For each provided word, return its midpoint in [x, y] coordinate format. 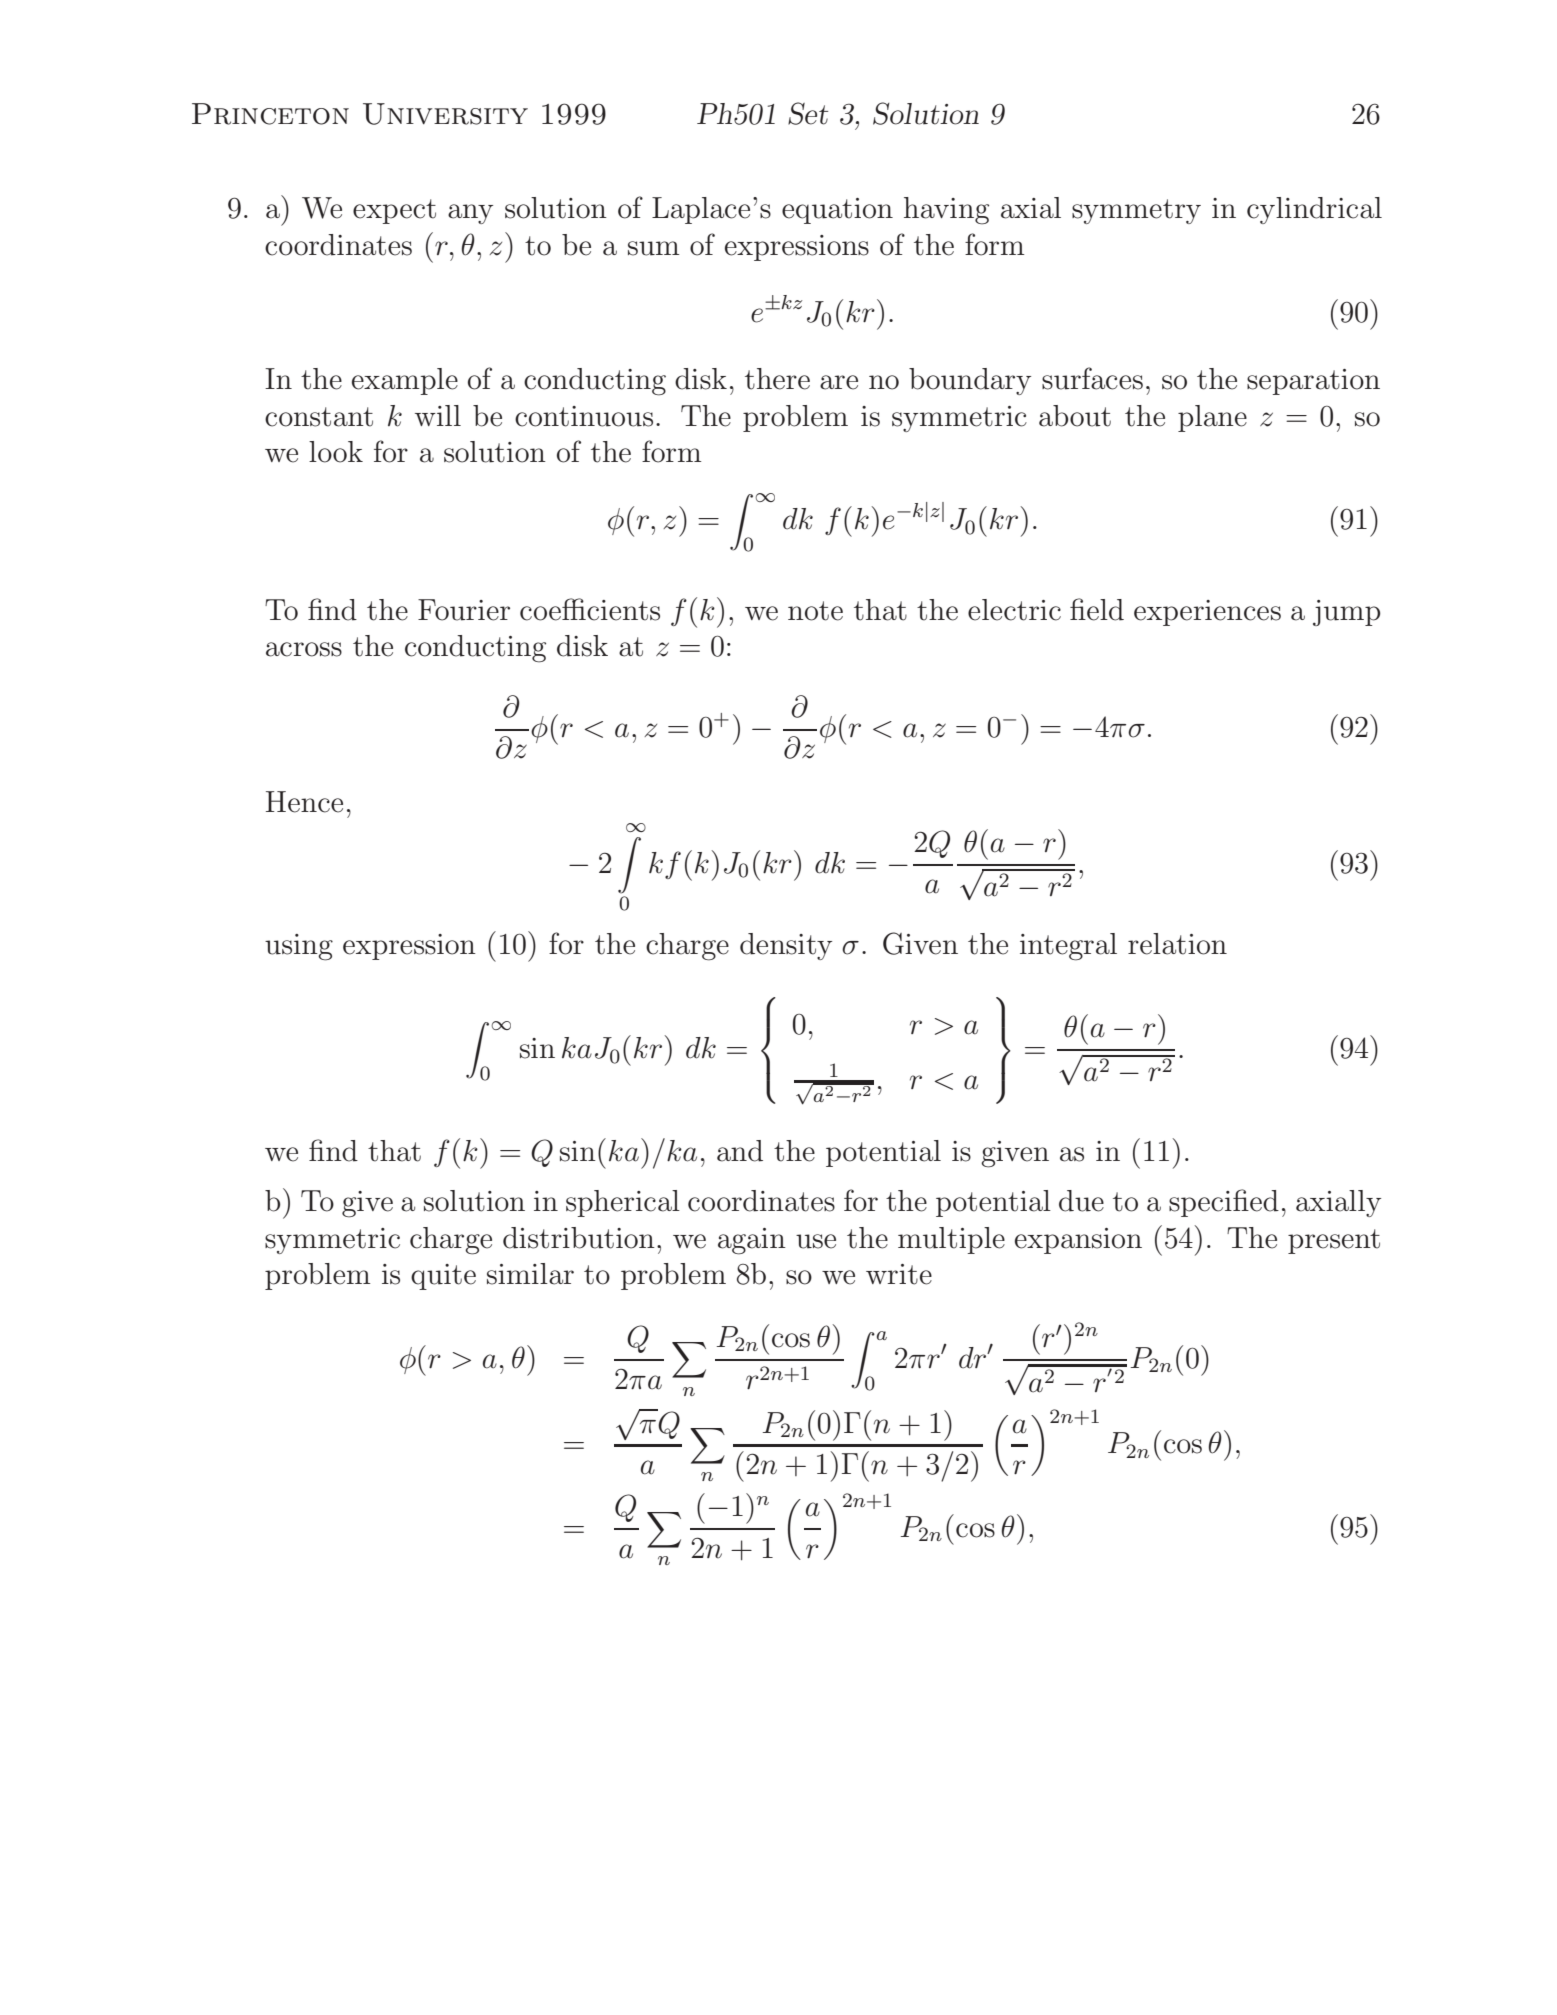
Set [808, 113]
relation [1177, 944]
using [299, 947]
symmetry [1136, 211]
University [445, 114]
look [336, 452]
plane [1212, 418]
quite [443, 1277]
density [786, 946]
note [815, 611]
